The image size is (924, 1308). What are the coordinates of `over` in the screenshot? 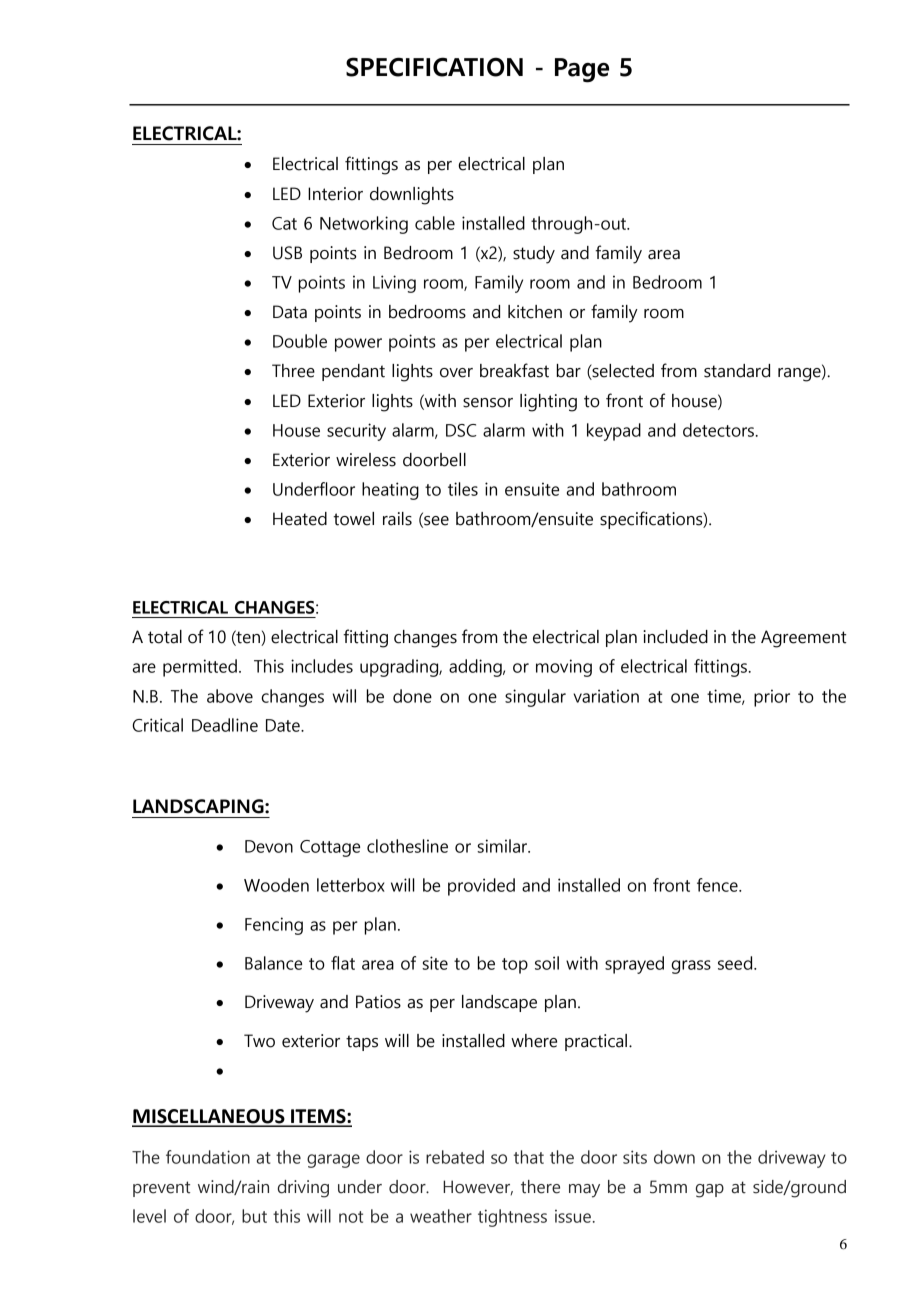 It's located at (456, 373).
